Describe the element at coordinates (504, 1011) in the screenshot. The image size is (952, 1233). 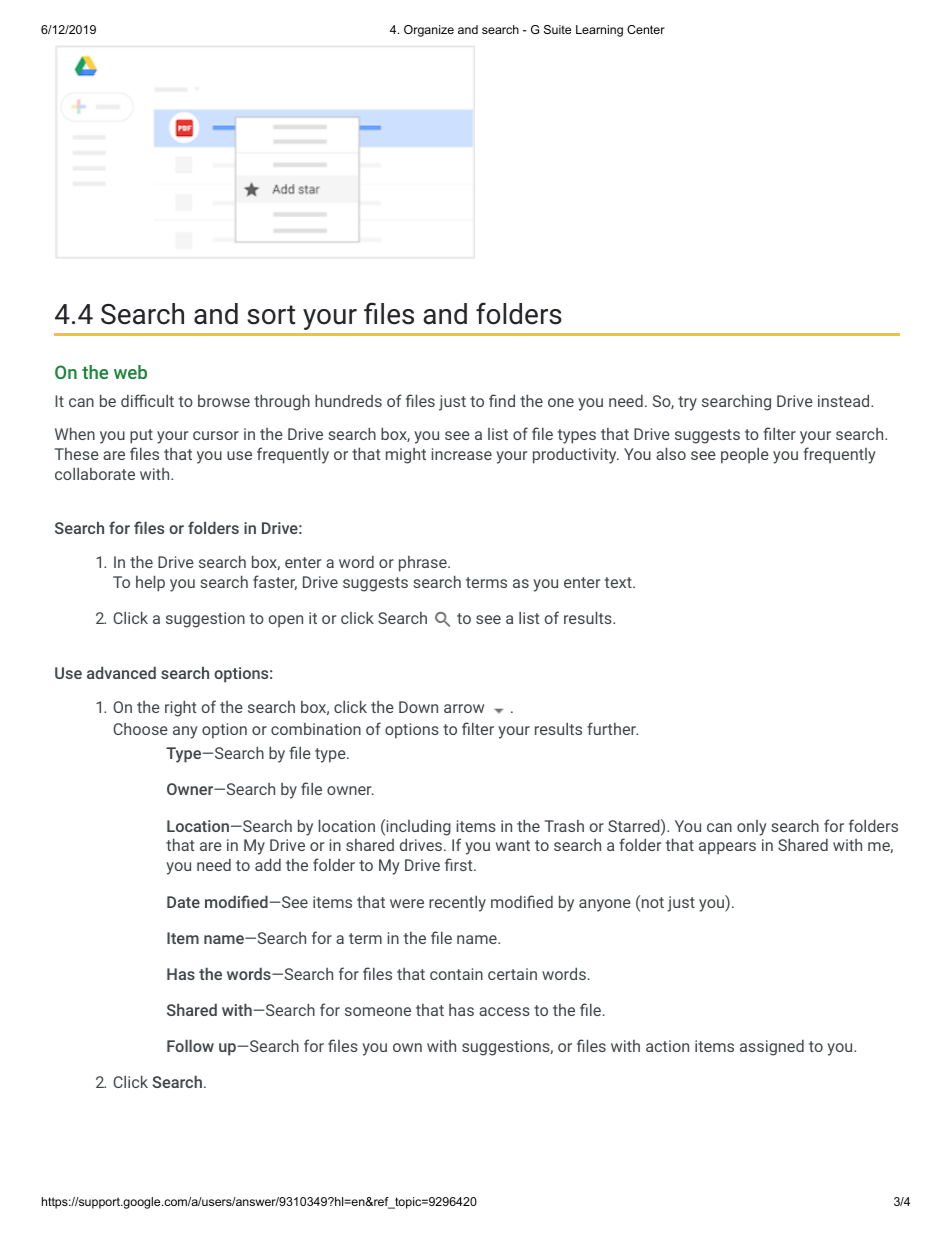
I see `access` at that location.
